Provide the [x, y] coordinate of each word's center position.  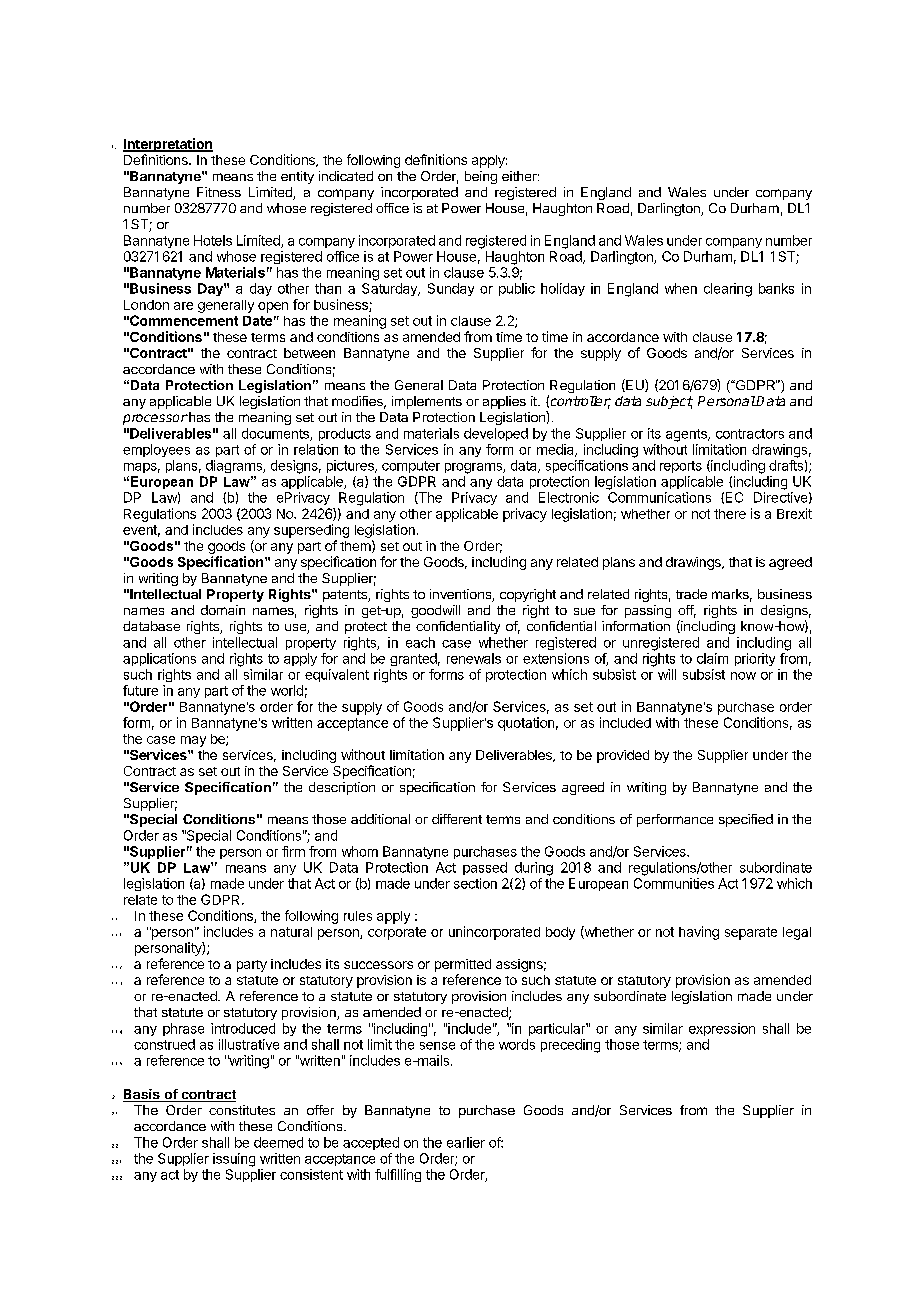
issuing [234, 1160]
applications [159, 659]
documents [276, 434]
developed [496, 434]
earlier [466, 1142]
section [475, 883]
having [699, 933]
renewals [474, 658]
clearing [728, 290]
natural [291, 932]
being [481, 177]
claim [712, 658]
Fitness [219, 192]
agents [687, 435]
